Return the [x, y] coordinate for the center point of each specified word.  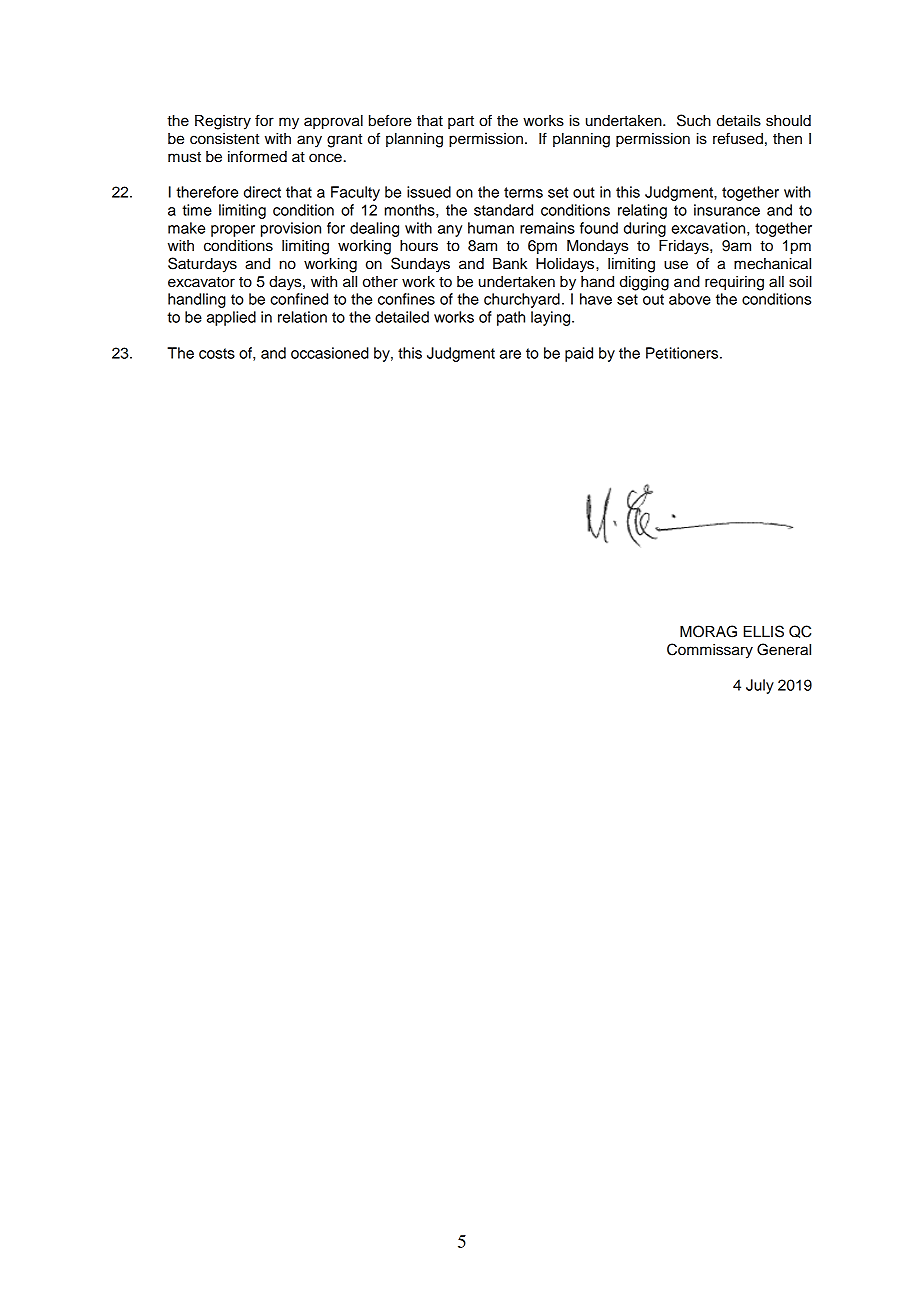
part [461, 122]
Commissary [710, 651]
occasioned [330, 353]
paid [579, 354]
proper [233, 231]
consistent [224, 139]
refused [738, 138]
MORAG [708, 631]
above [690, 299]
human [491, 228]
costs [217, 353]
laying [552, 318]
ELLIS [764, 631]
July [760, 686]
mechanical [772, 264]
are [510, 354]
